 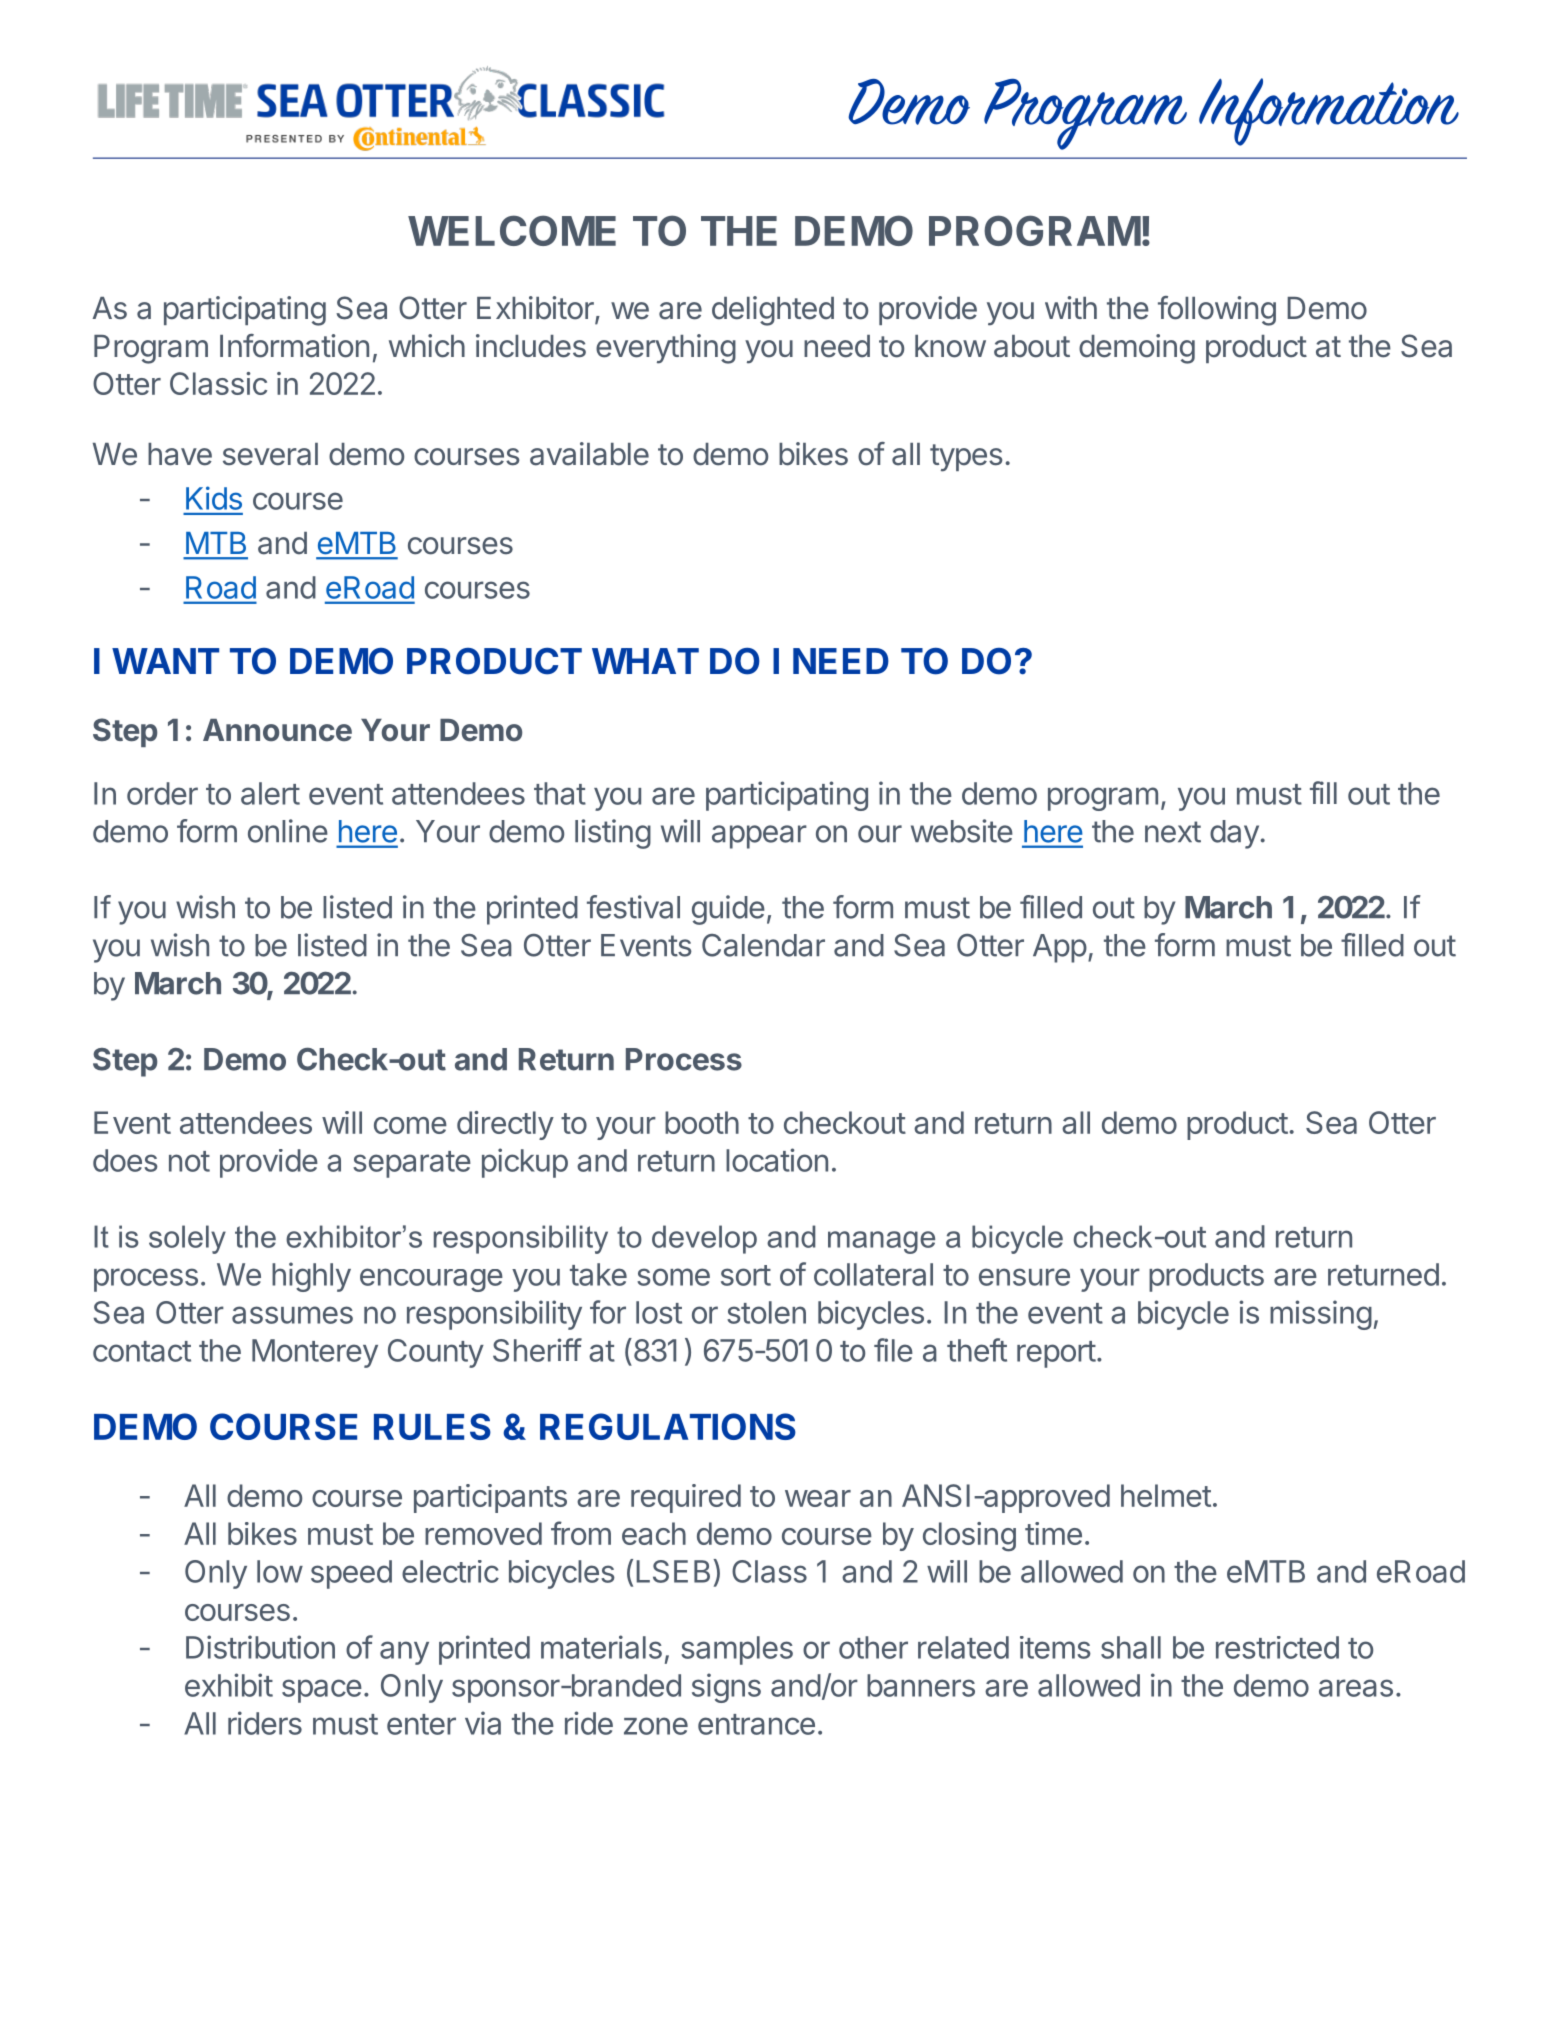 I want to click on following, so click(x=1217, y=311).
